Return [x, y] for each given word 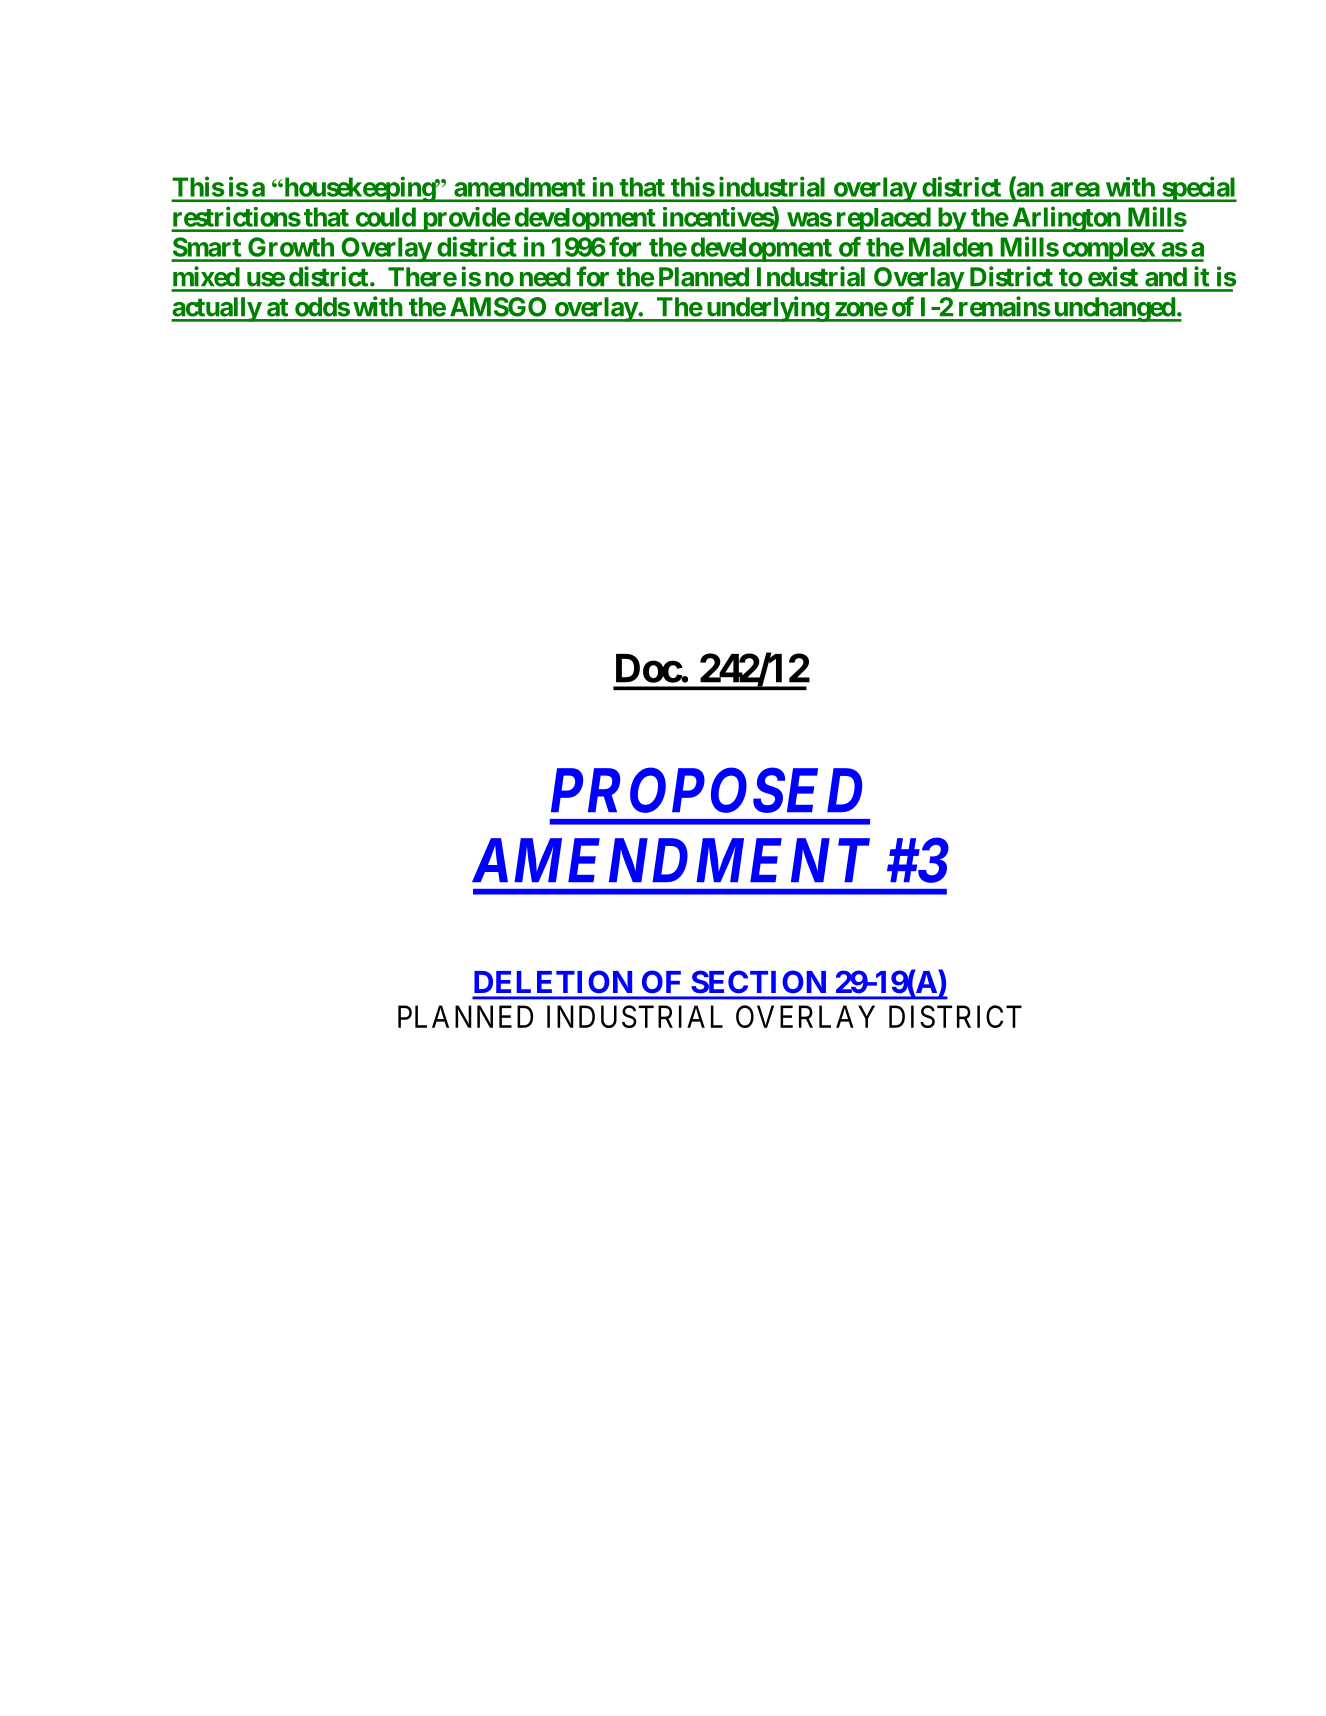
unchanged [1114, 309]
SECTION [759, 982]
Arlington [1066, 219]
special [1198, 189]
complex [1108, 249]
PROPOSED [706, 790]
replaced [883, 219]
